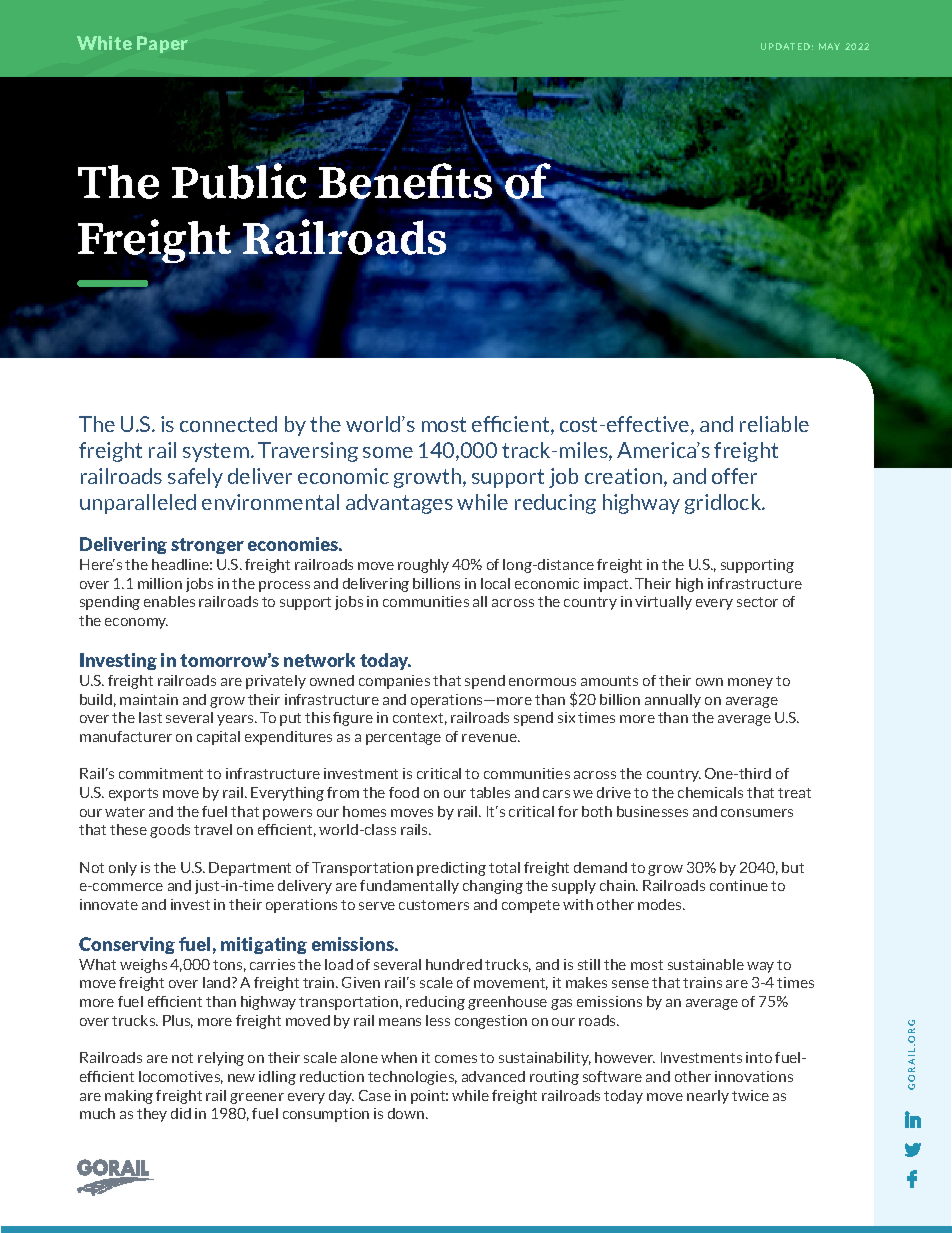  I want to click on did, so click(181, 1113).
